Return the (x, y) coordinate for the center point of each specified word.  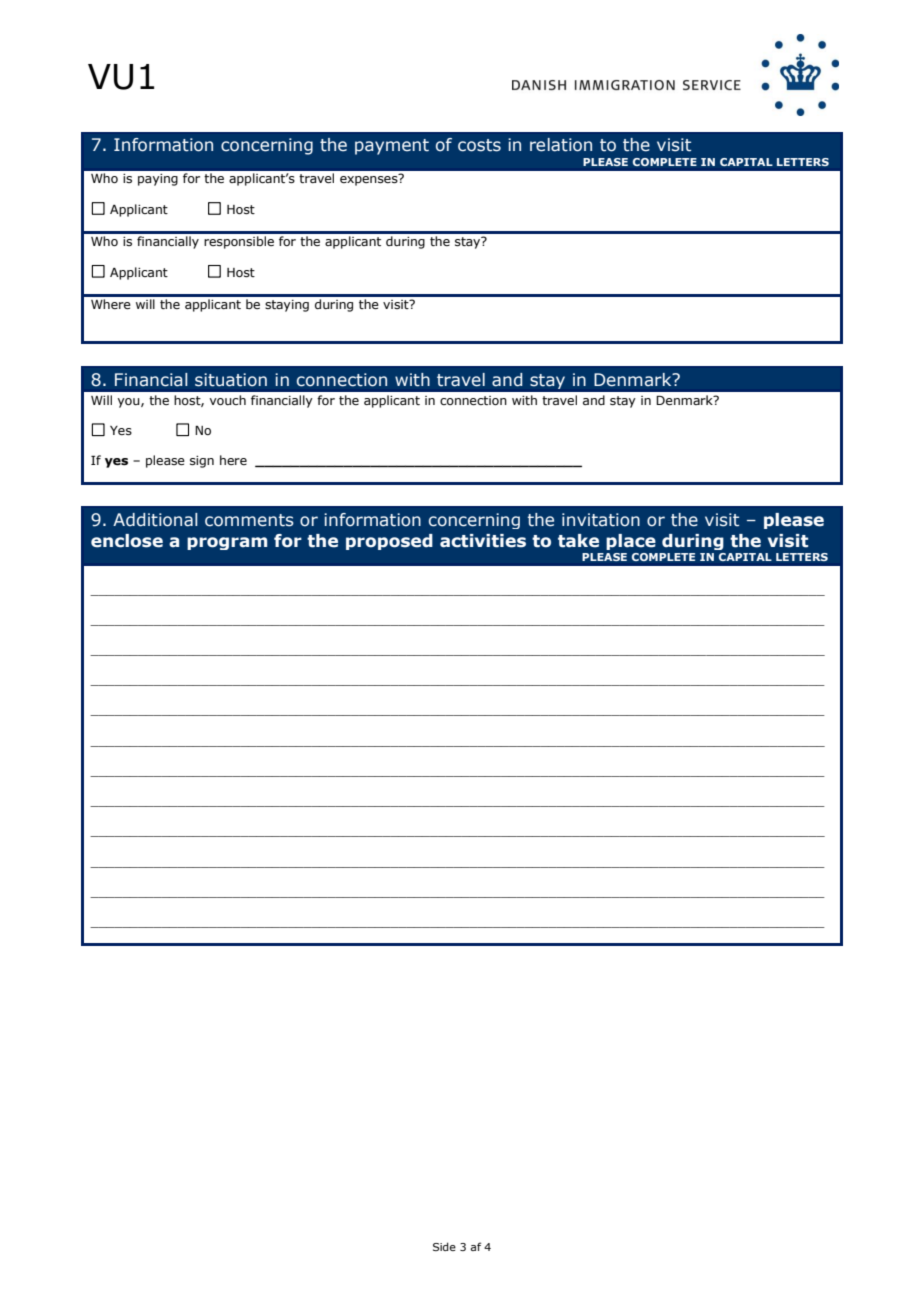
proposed (389, 542)
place (631, 542)
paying (158, 180)
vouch (227, 400)
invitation (601, 520)
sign (202, 462)
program (227, 543)
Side (444, 1246)
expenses (370, 180)
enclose (127, 541)
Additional (155, 520)
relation (561, 145)
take (578, 541)
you (129, 403)
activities (483, 541)
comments (249, 520)
